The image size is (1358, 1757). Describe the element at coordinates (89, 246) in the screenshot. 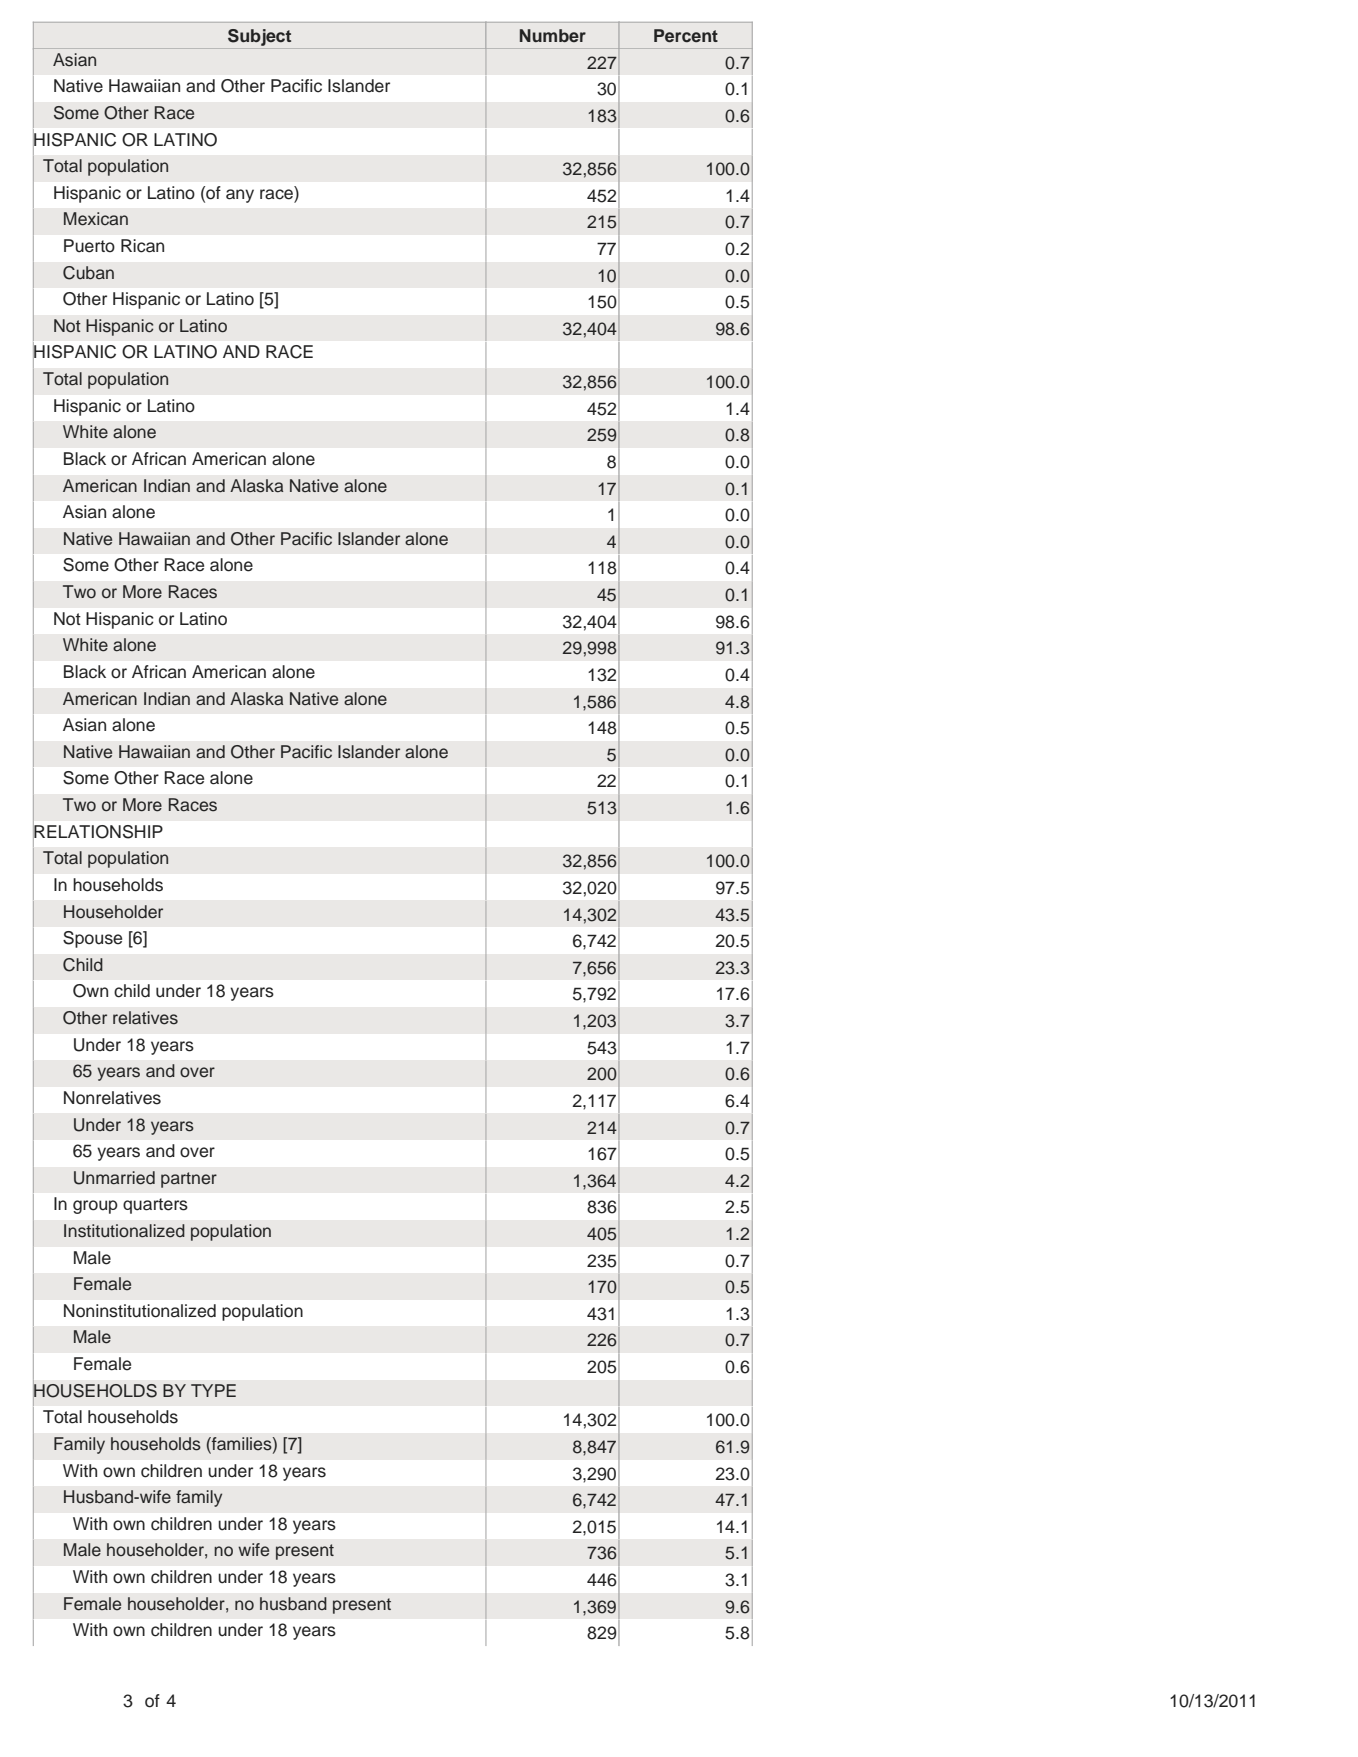

I see `Puerto` at that location.
